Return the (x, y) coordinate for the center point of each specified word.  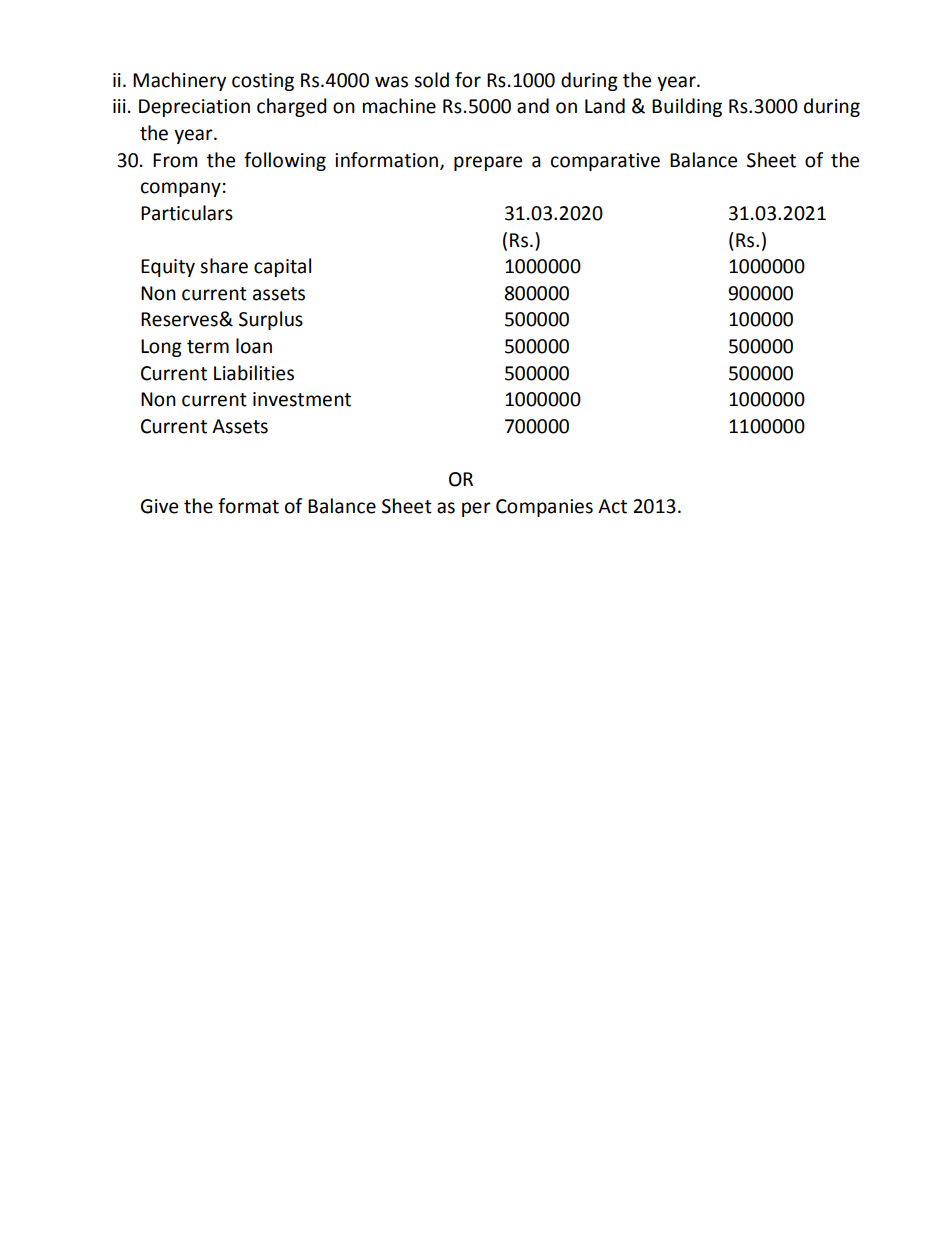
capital (282, 267)
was (391, 82)
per (476, 509)
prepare (488, 163)
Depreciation (194, 108)
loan (254, 346)
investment (302, 399)
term (208, 347)
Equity (168, 268)
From (175, 160)
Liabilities (254, 373)
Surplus (271, 320)
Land (605, 106)
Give (159, 506)
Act (612, 506)
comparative (605, 162)
